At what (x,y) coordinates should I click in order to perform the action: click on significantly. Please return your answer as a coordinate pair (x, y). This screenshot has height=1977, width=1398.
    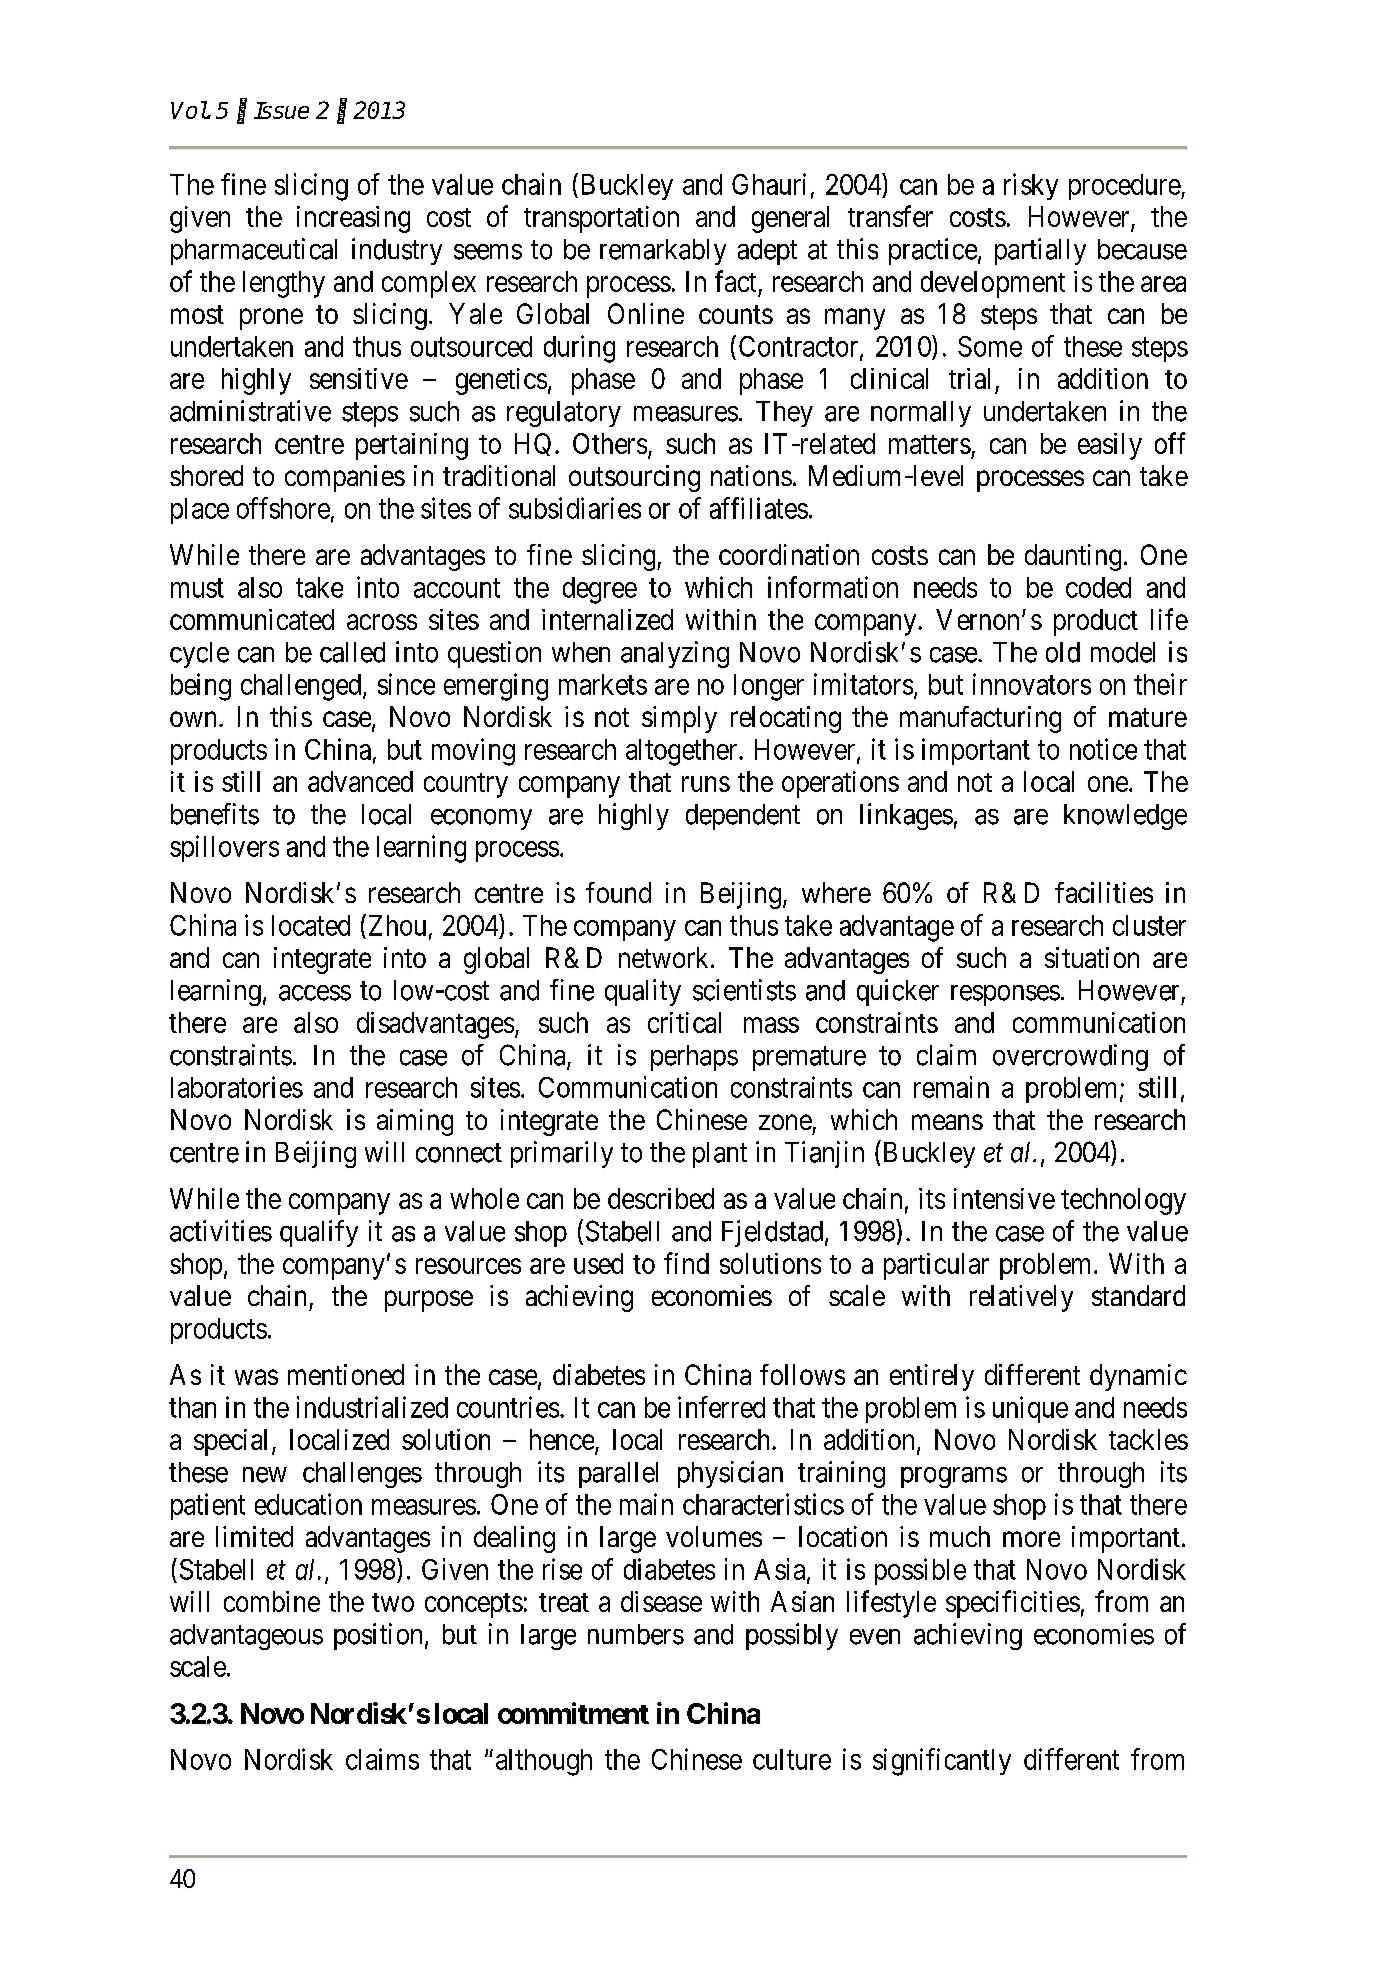
    Looking at the image, I should click on (942, 1762).
